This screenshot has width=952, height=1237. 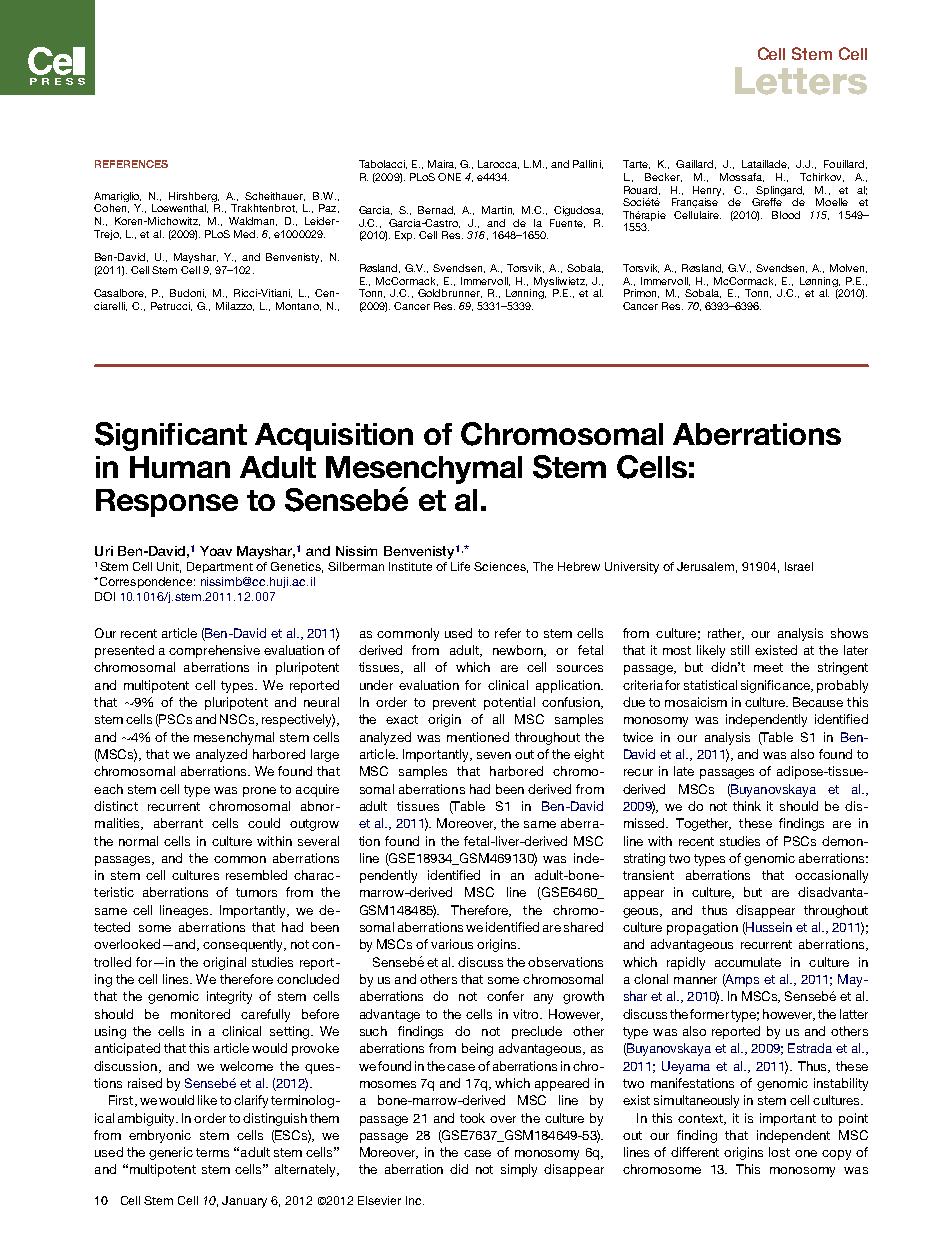 What do you see at coordinates (801, 81) in the screenshot?
I see `Letters` at bounding box center [801, 81].
